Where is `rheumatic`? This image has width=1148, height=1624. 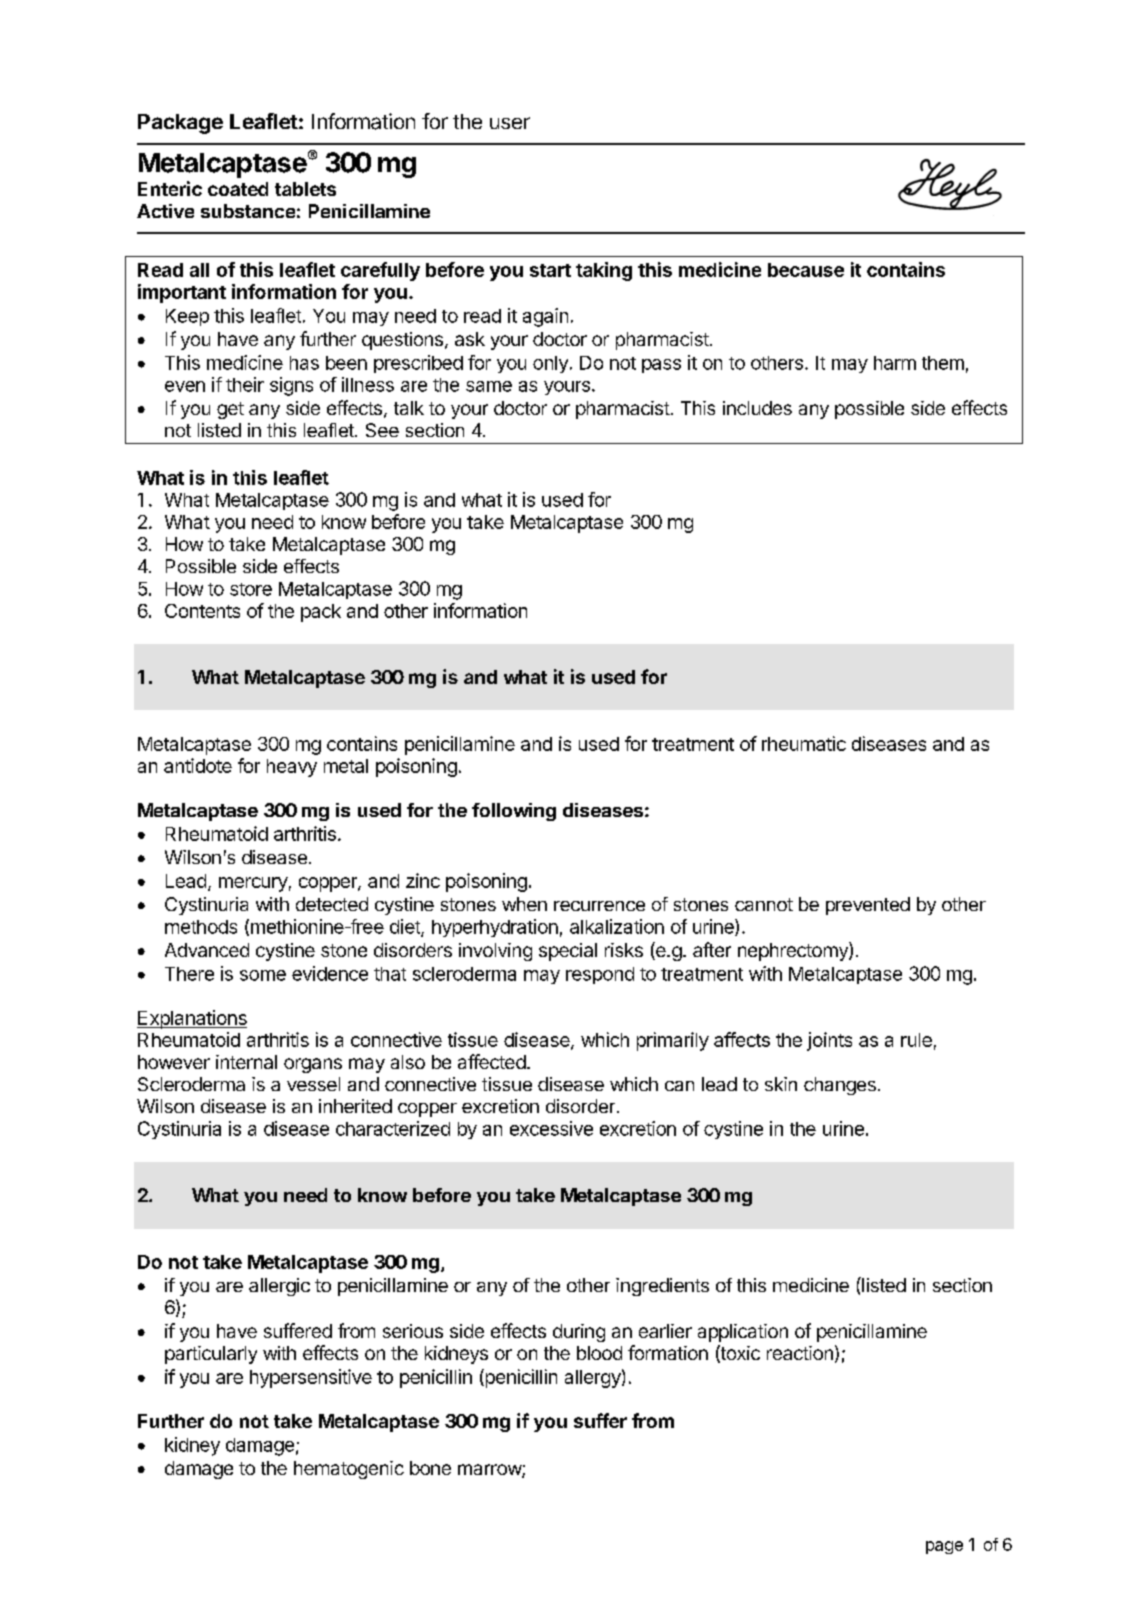 rheumatic is located at coordinates (804, 743).
